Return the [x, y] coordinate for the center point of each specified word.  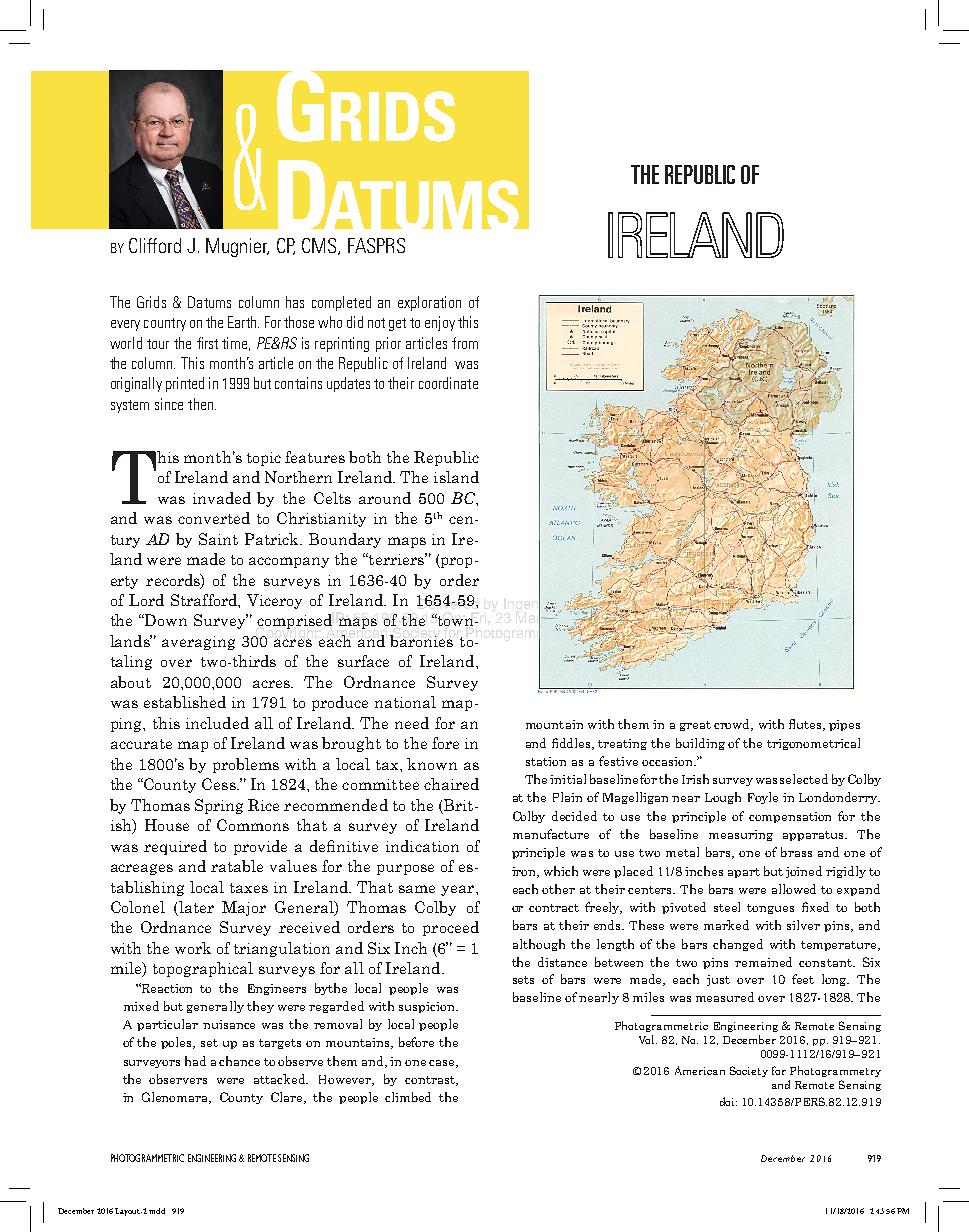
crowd [733, 725]
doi [728, 1101]
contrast [431, 1081]
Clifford [155, 245]
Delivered [447, 602]
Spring [219, 806]
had [195, 1061]
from [465, 343]
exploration [429, 303]
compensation [790, 817]
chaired [451, 784]
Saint [218, 539]
